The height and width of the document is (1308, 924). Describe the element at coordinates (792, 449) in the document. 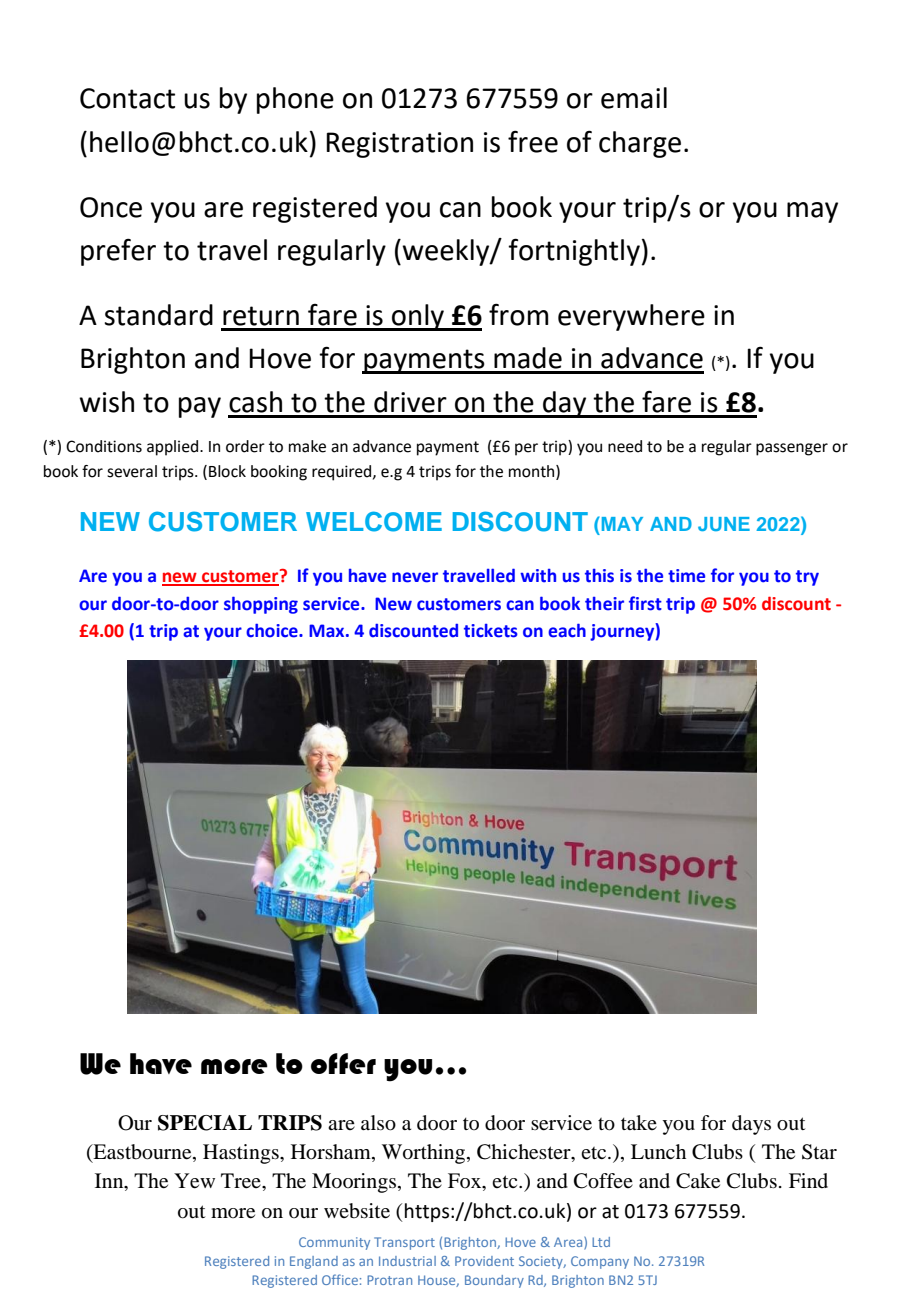

I see `passenger` at that location.
